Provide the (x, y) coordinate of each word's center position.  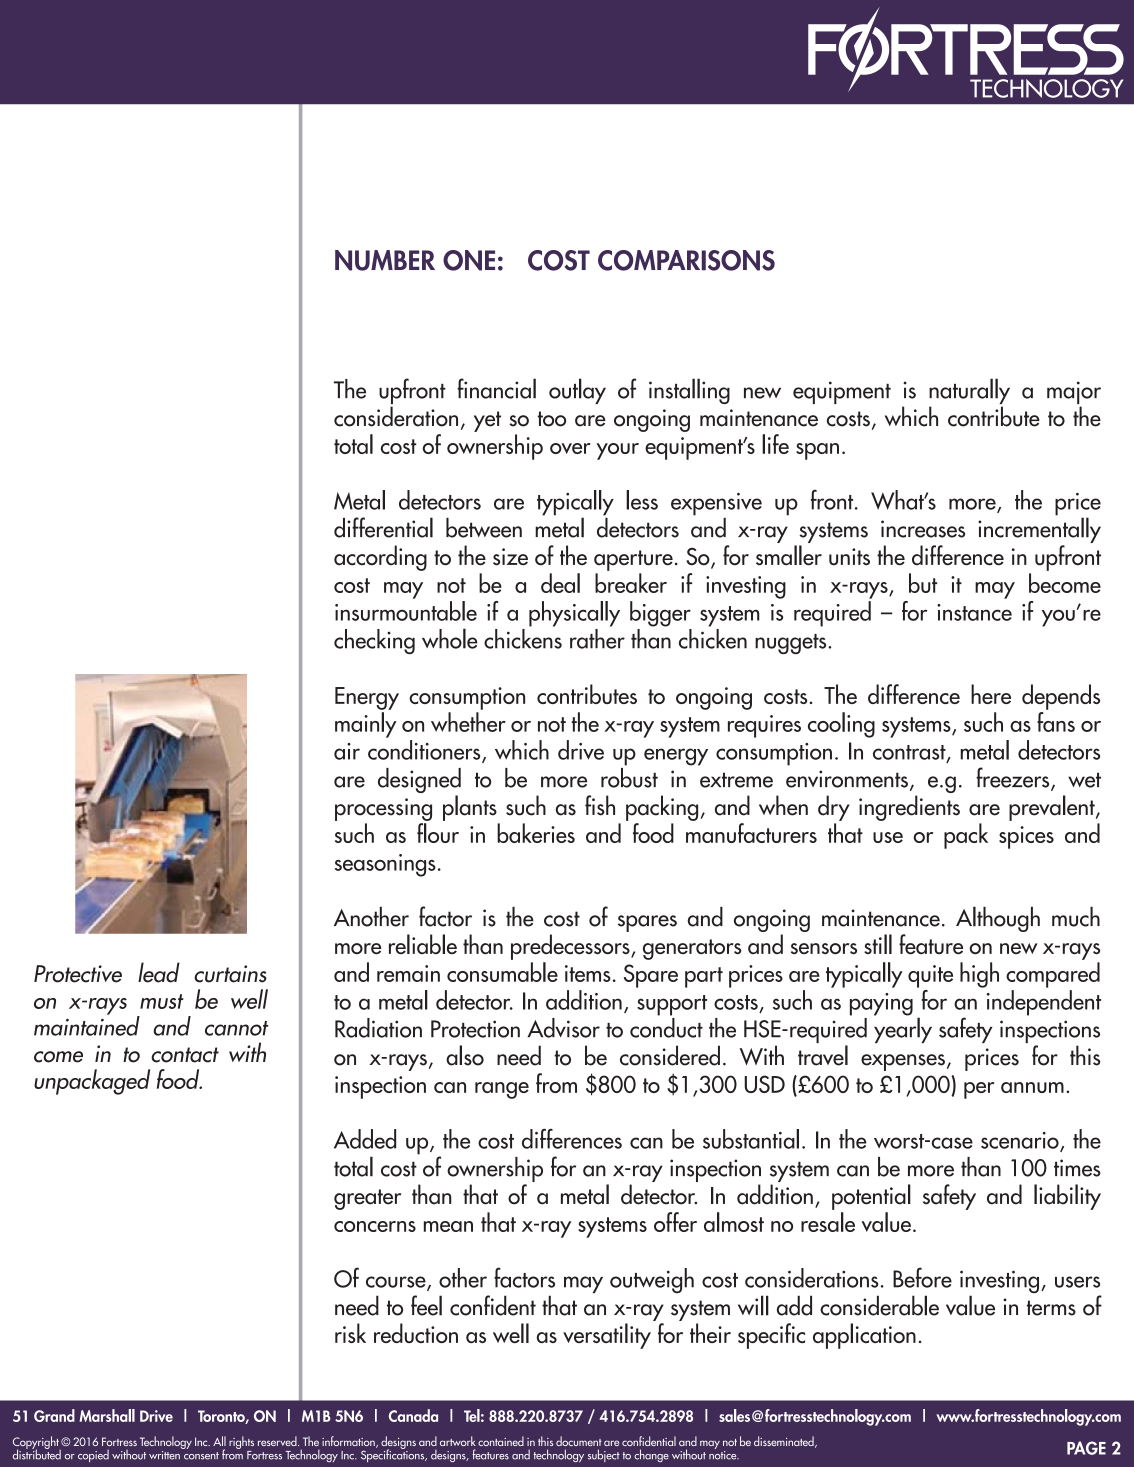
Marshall (107, 1415)
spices (1026, 837)
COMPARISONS (686, 260)
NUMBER (385, 260)
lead (159, 972)
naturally (969, 392)
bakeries (536, 833)
